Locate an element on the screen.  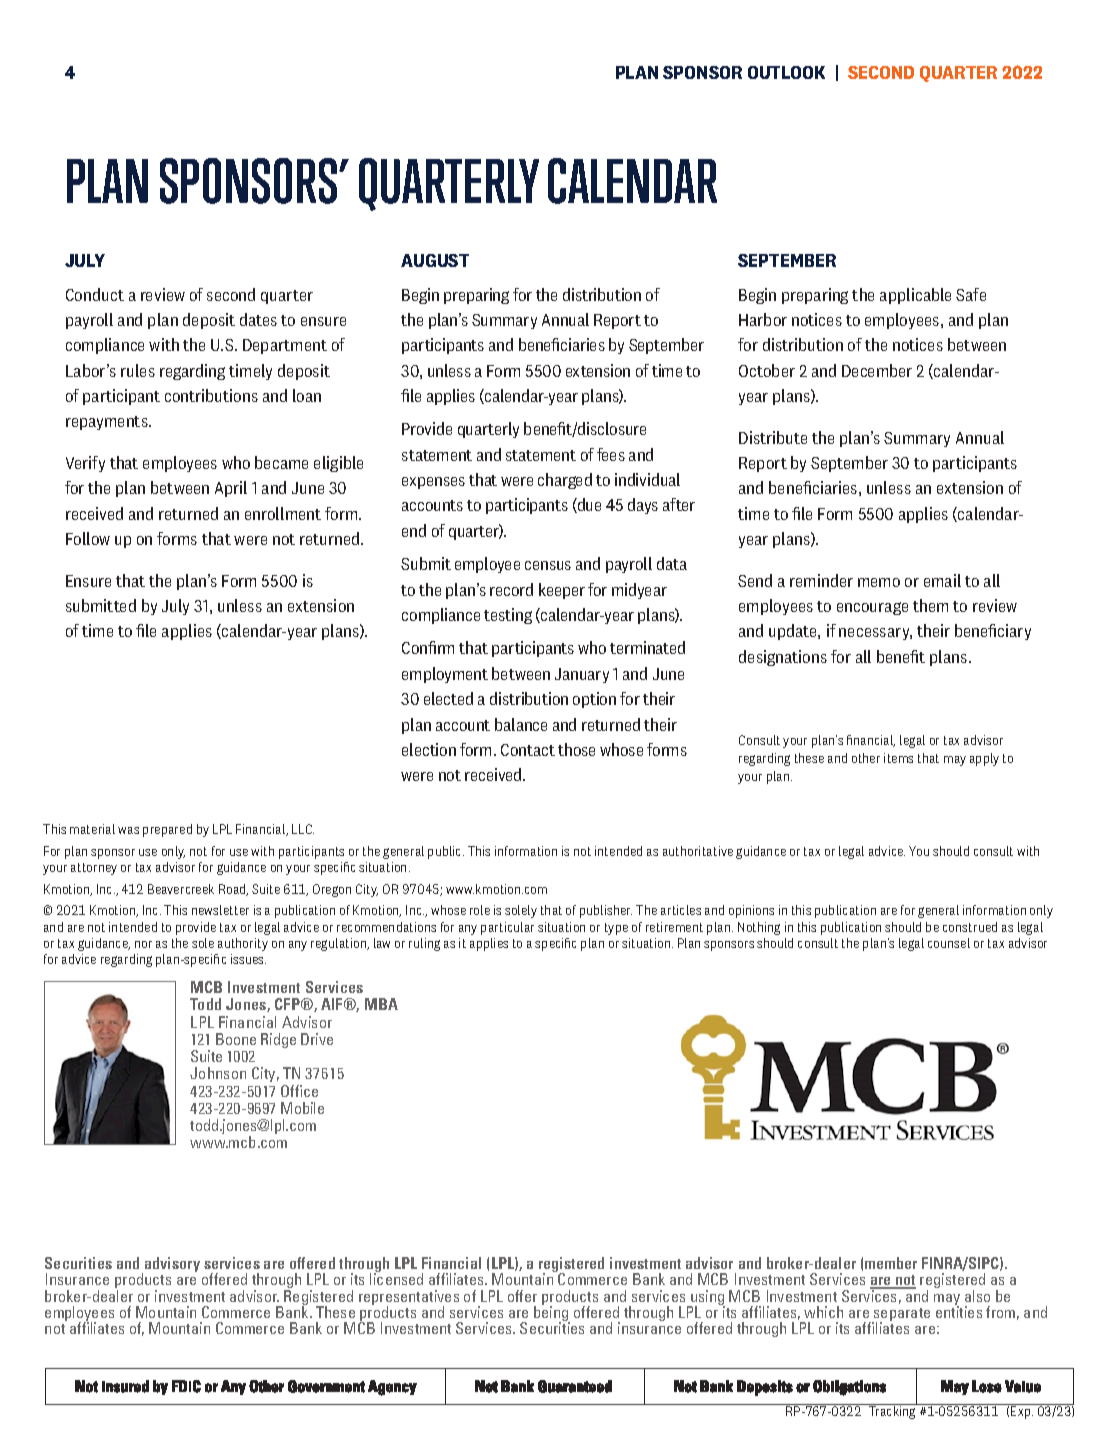
charged is located at coordinates (565, 481).
